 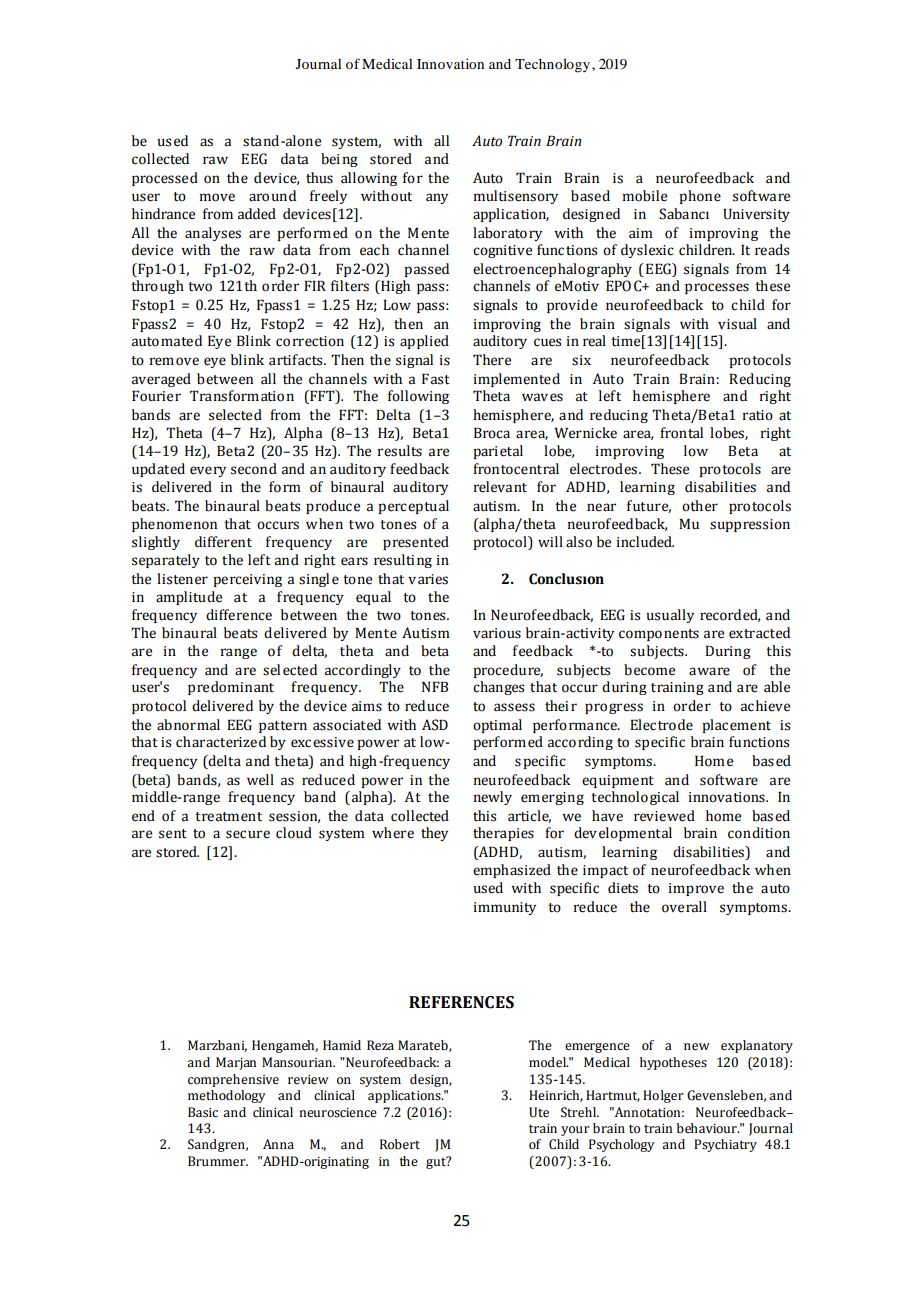 I want to click on through, so click(x=157, y=287).
